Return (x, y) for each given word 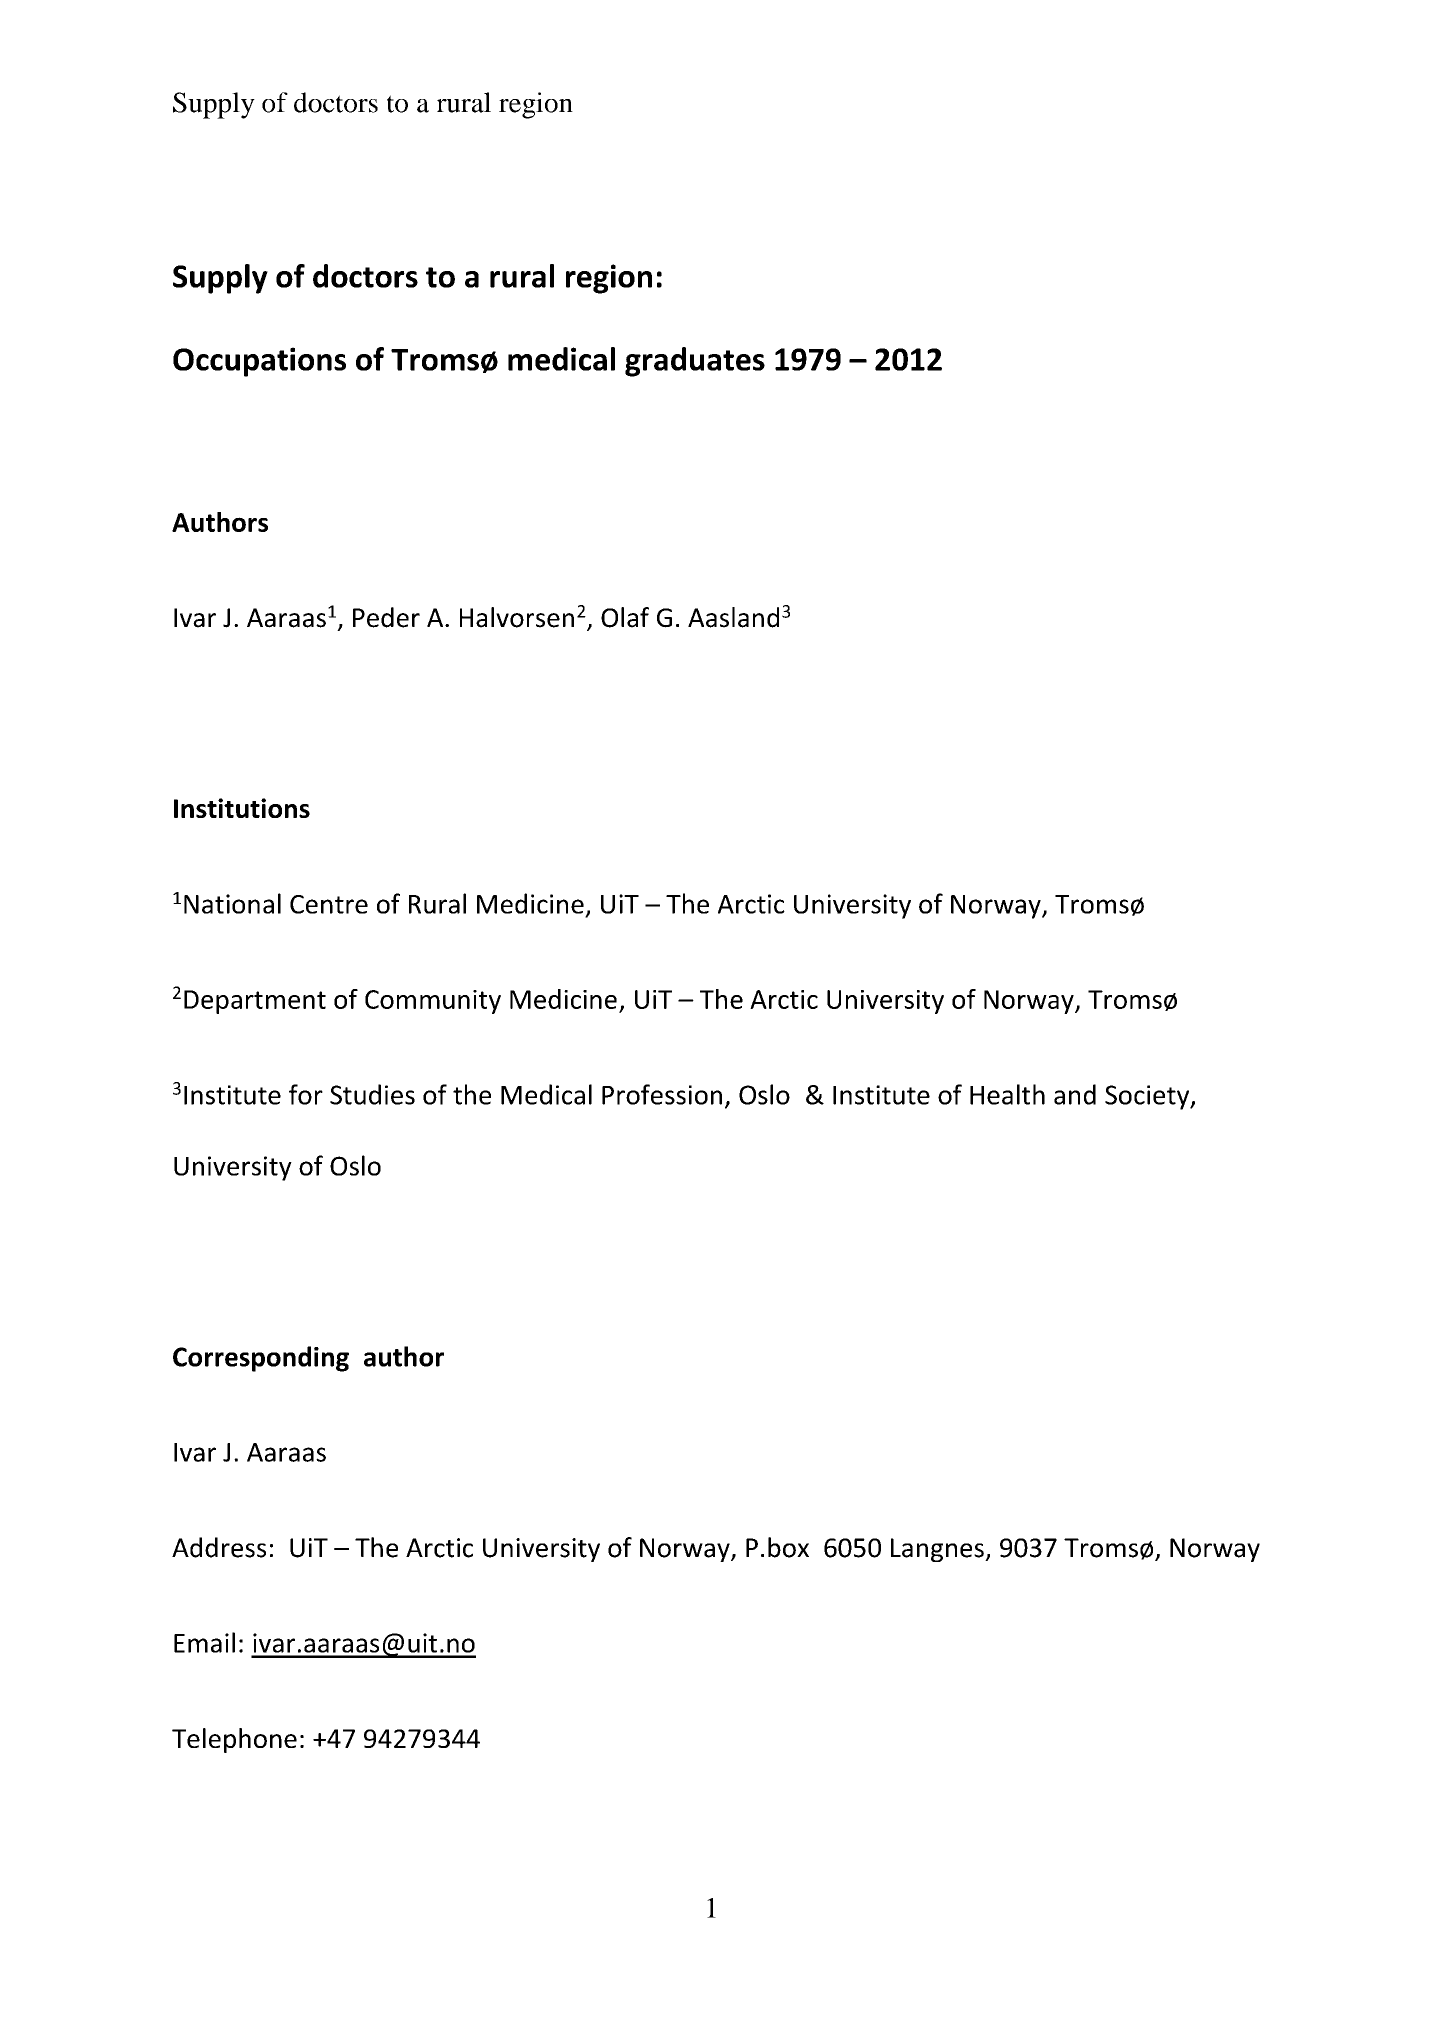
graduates (695, 362)
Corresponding (261, 1359)
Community (433, 1002)
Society (1148, 1097)
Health (1007, 1094)
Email (204, 1642)
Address (219, 1547)
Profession (662, 1094)
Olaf (625, 617)
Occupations (259, 362)
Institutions (242, 808)
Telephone (234, 1740)
